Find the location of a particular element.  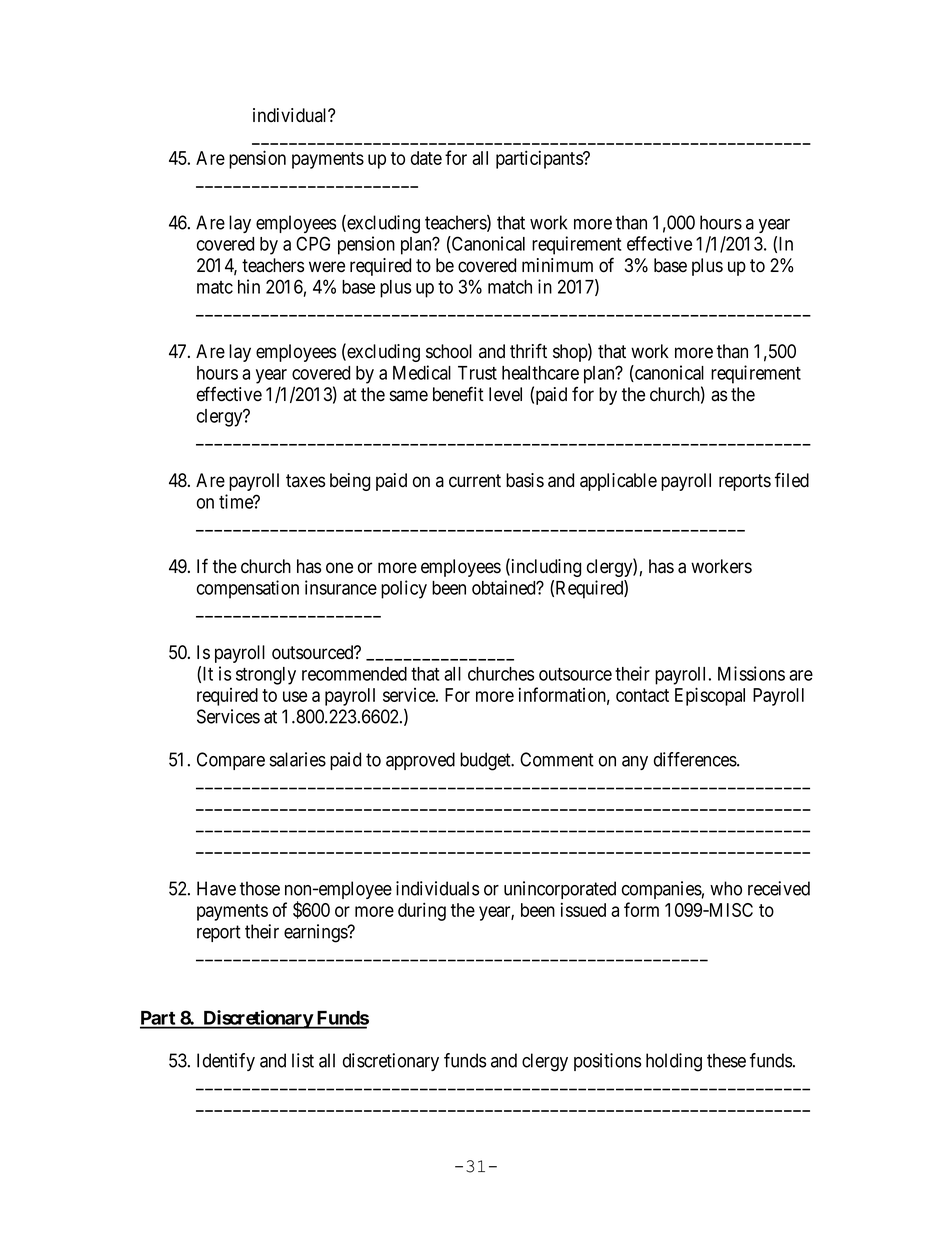

list is located at coordinates (303, 1060).
